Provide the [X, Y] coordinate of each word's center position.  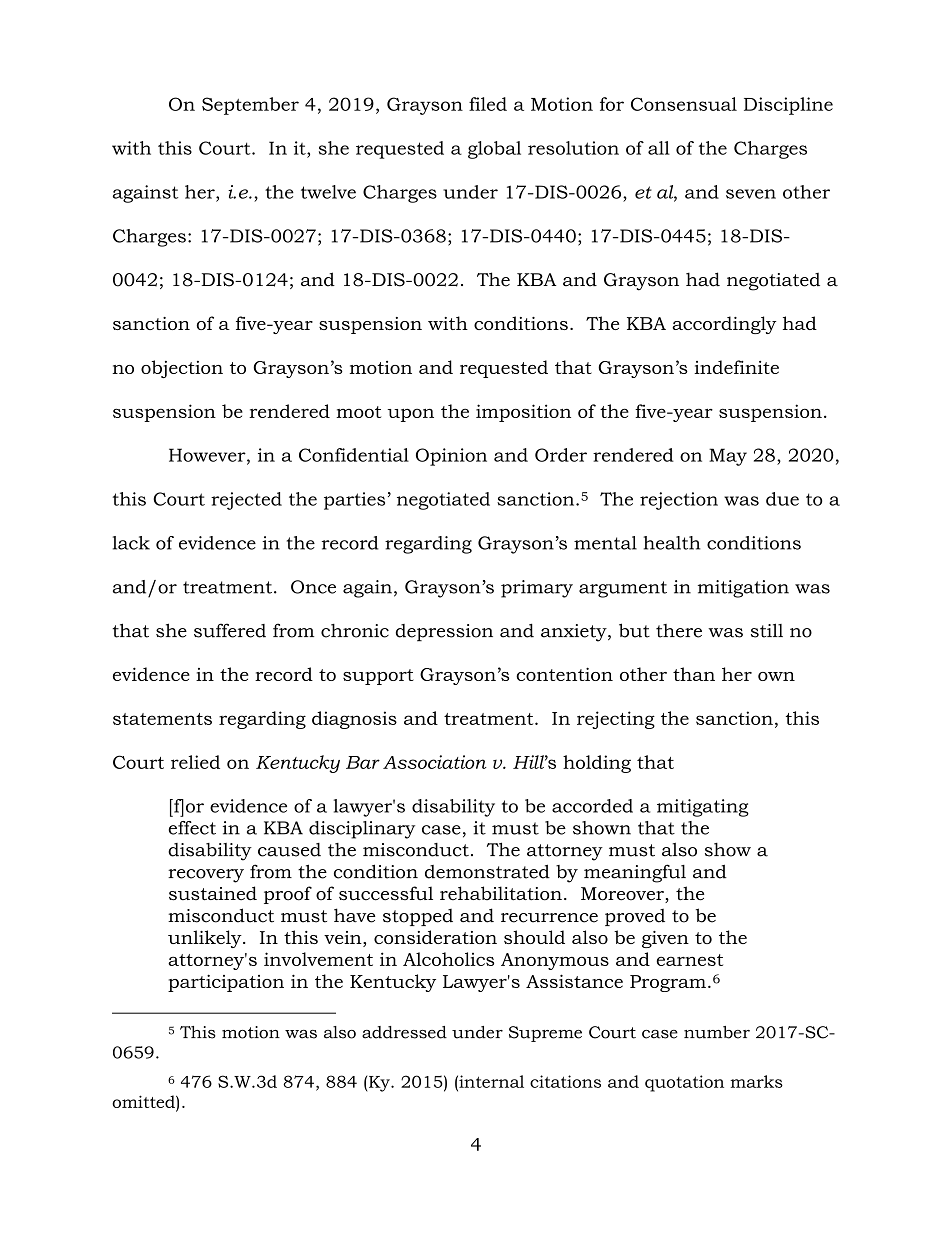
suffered [230, 630]
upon [410, 415]
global [494, 150]
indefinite [736, 367]
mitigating [703, 808]
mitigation [743, 589]
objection [182, 369]
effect [192, 828]
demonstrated [487, 871]
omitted [144, 1101]
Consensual [684, 104]
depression [444, 633]
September [250, 106]
